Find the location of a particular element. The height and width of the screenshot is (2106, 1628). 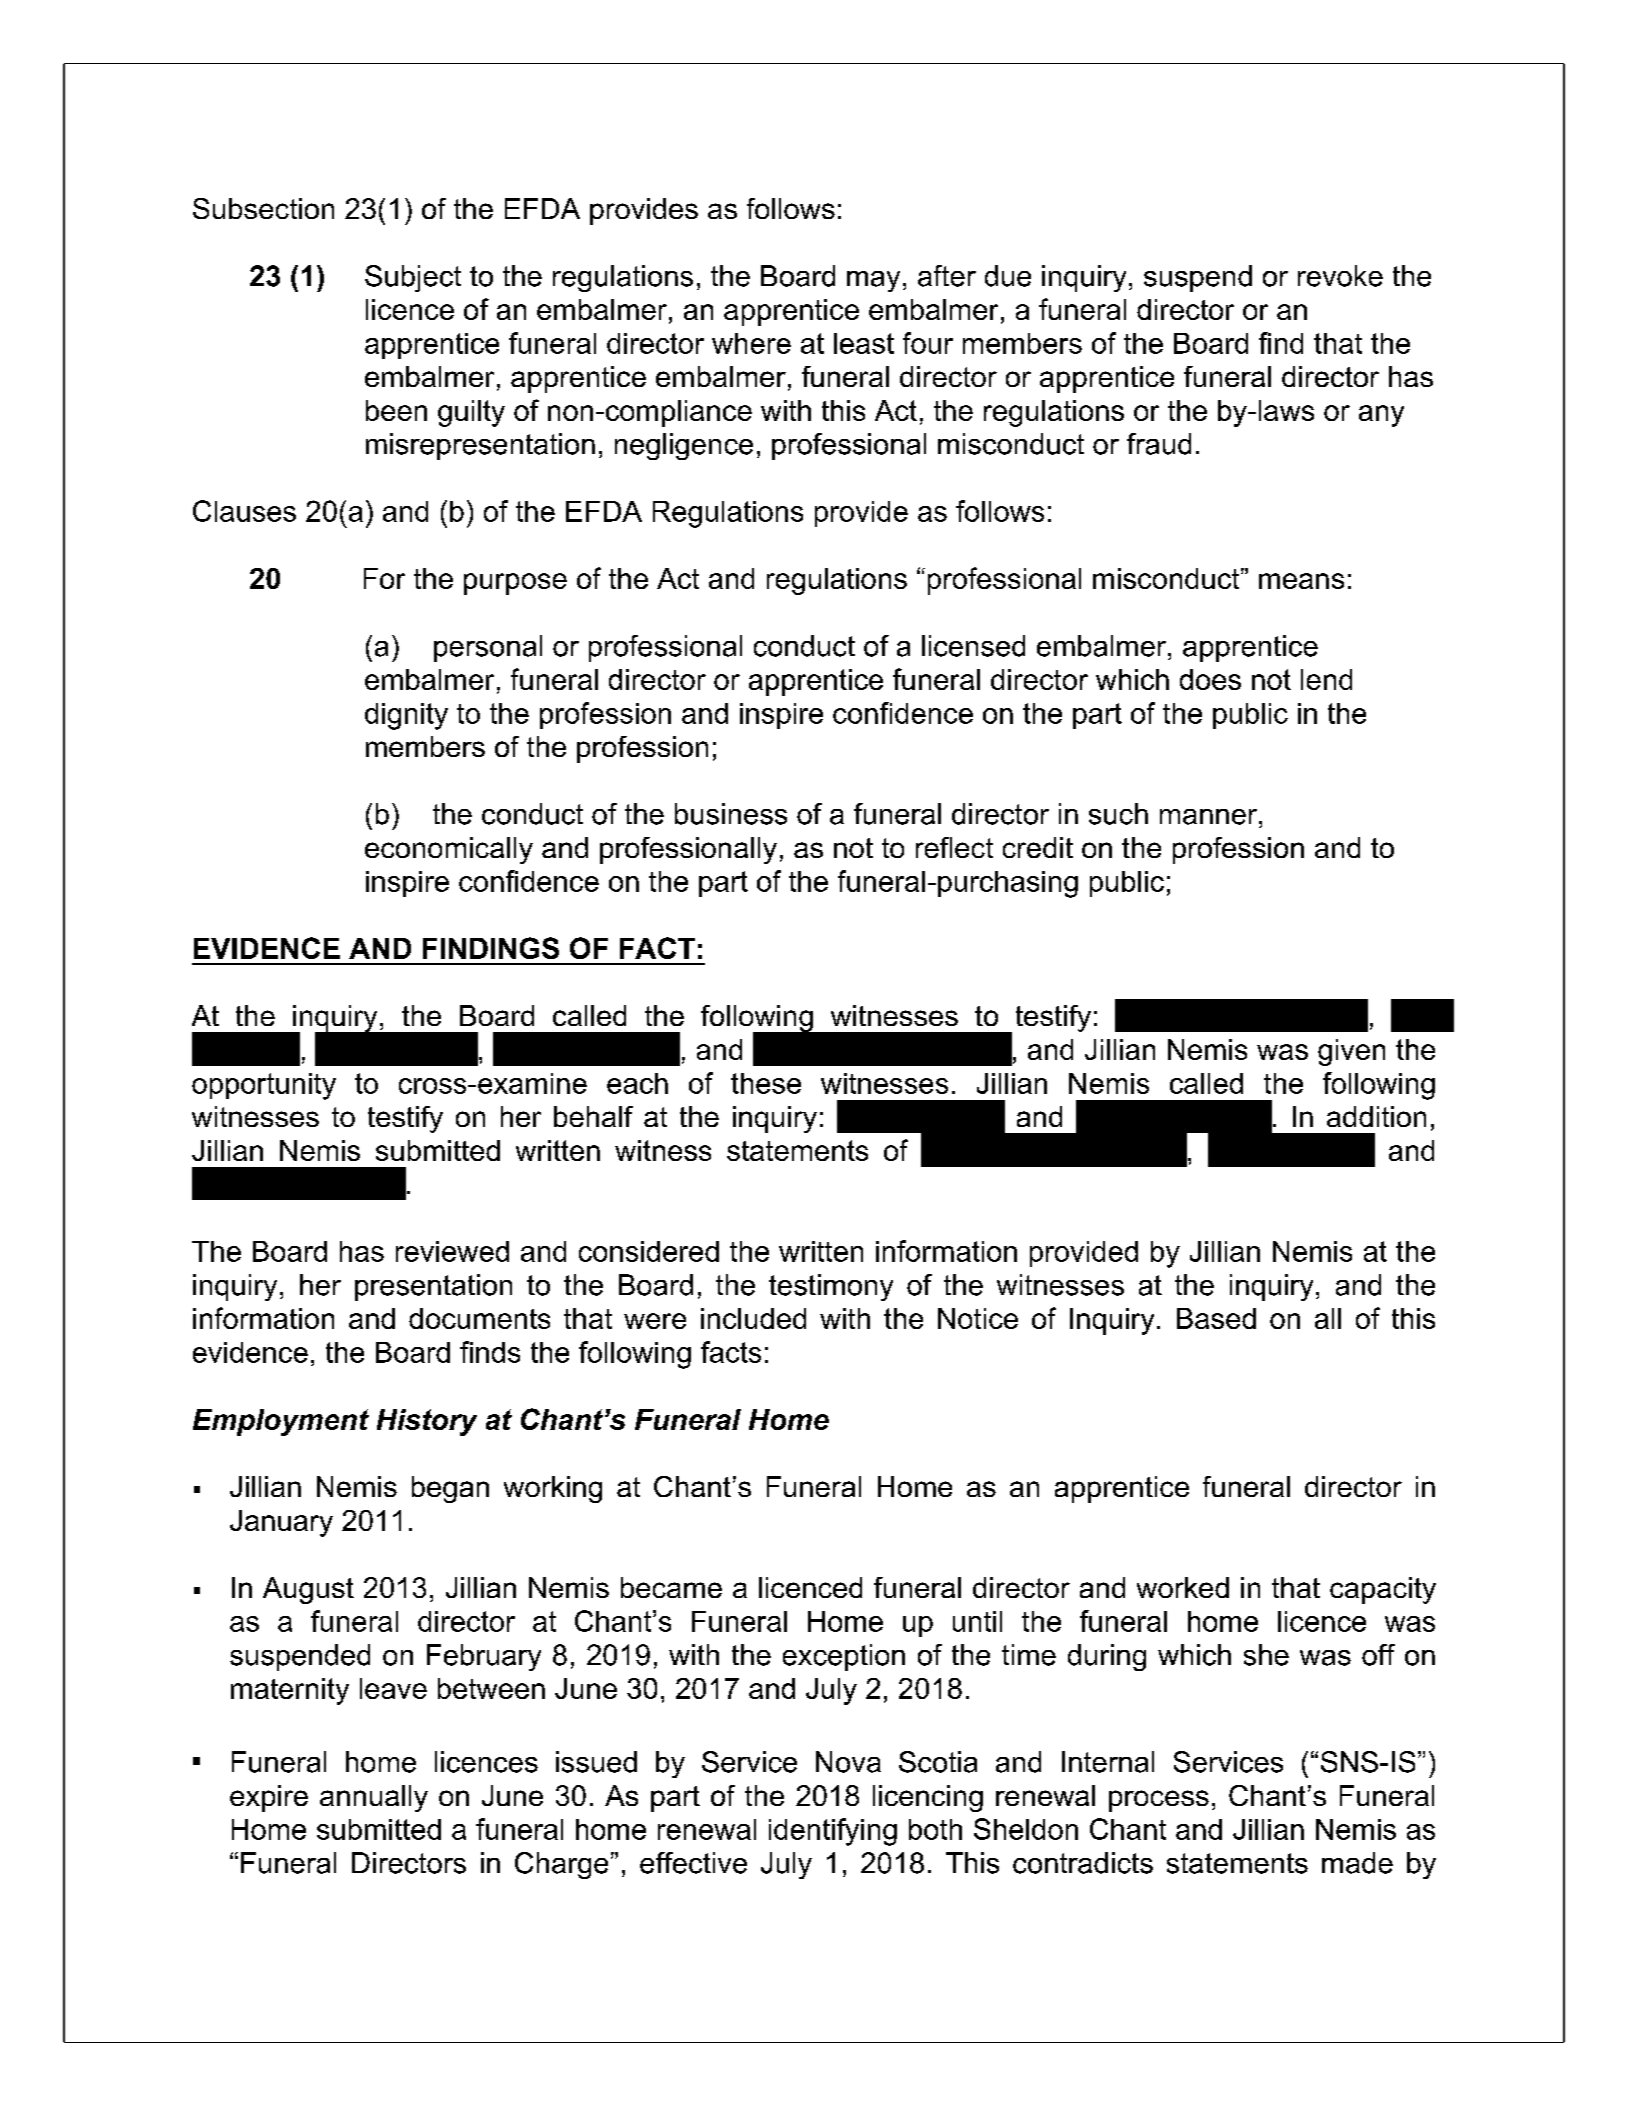

reviewed is located at coordinates (452, 1251).
